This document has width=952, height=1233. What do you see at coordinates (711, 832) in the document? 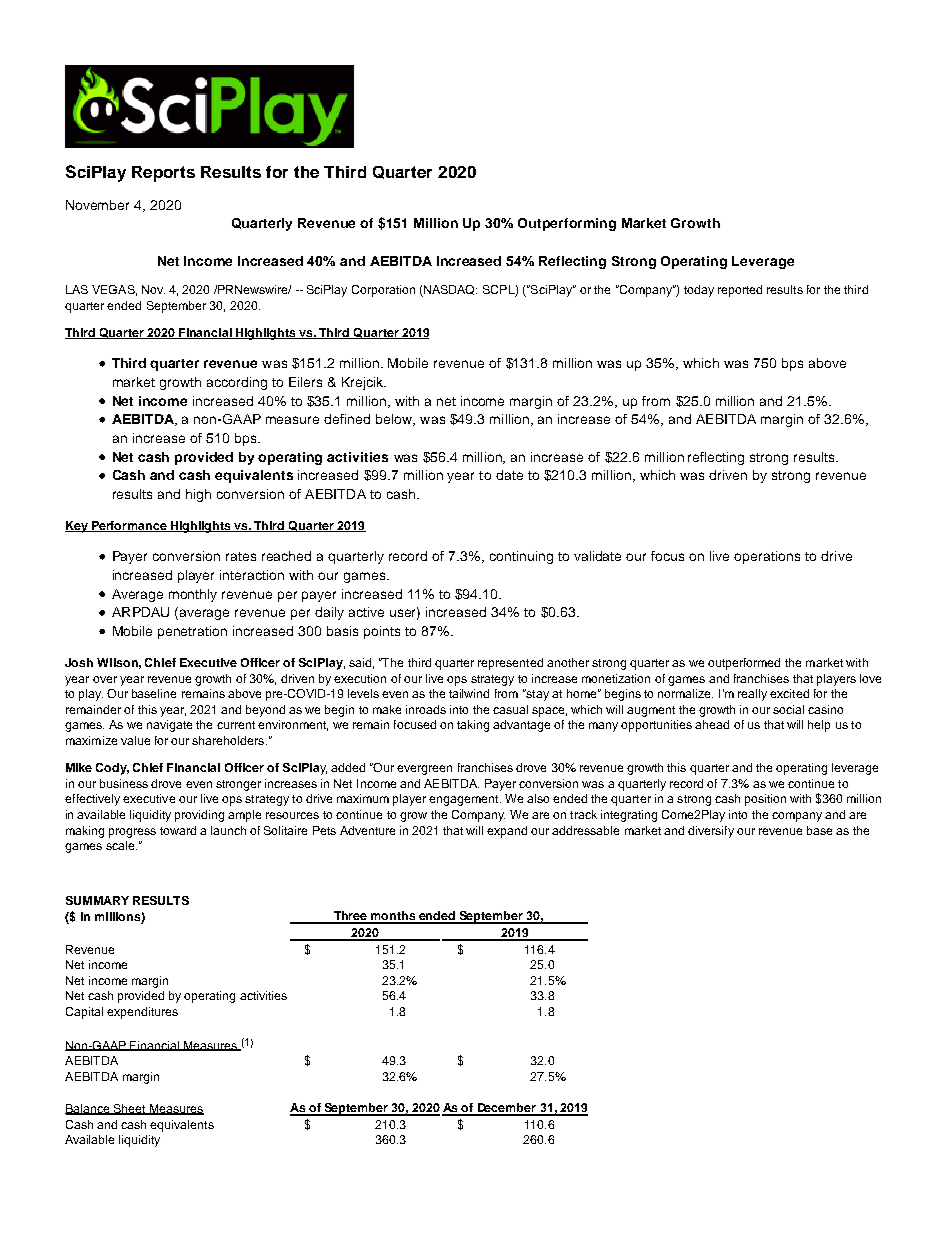
I see `diversify` at bounding box center [711, 832].
